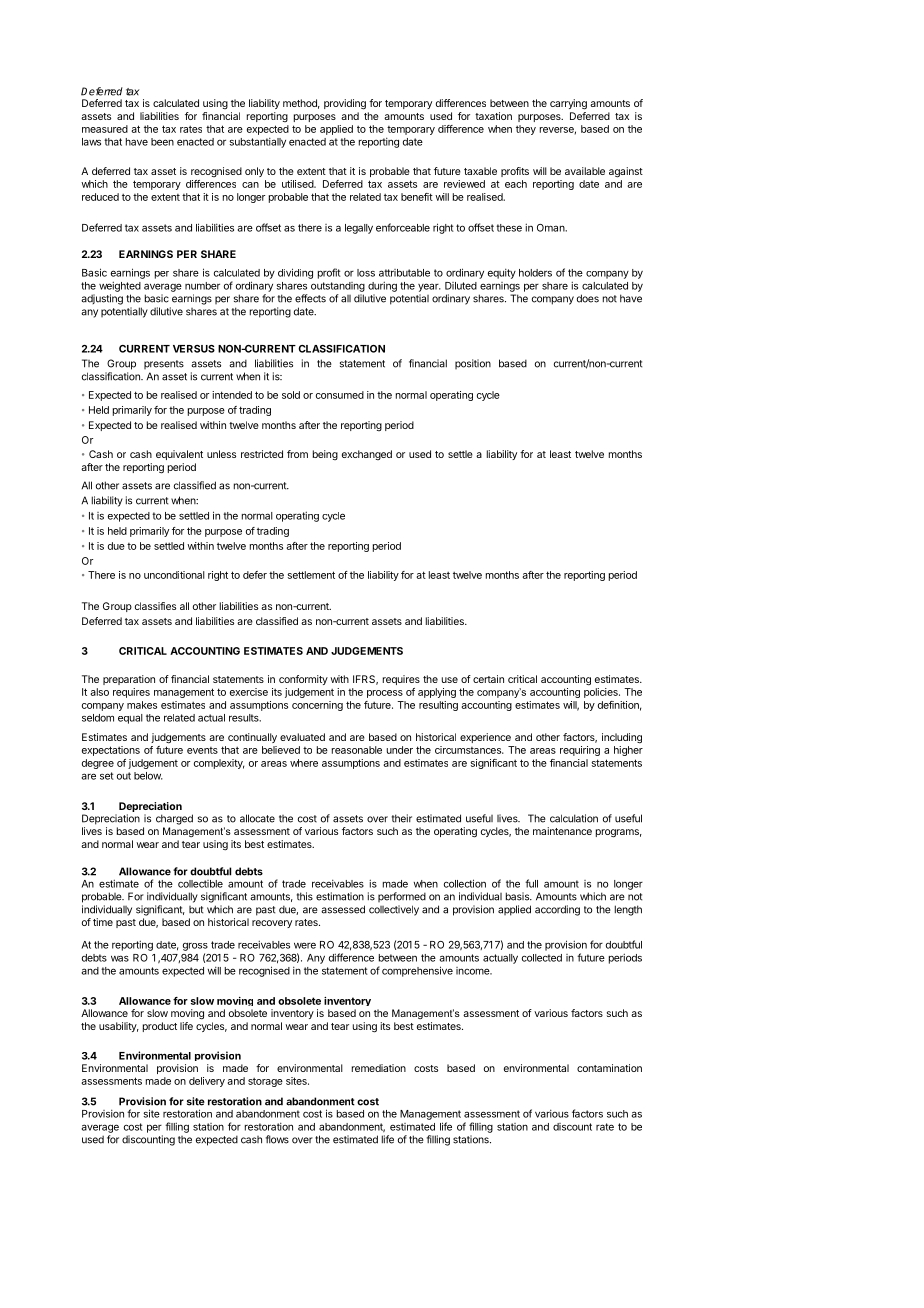 The width and height of the screenshot is (924, 1308). I want to click on been, so click(162, 142).
